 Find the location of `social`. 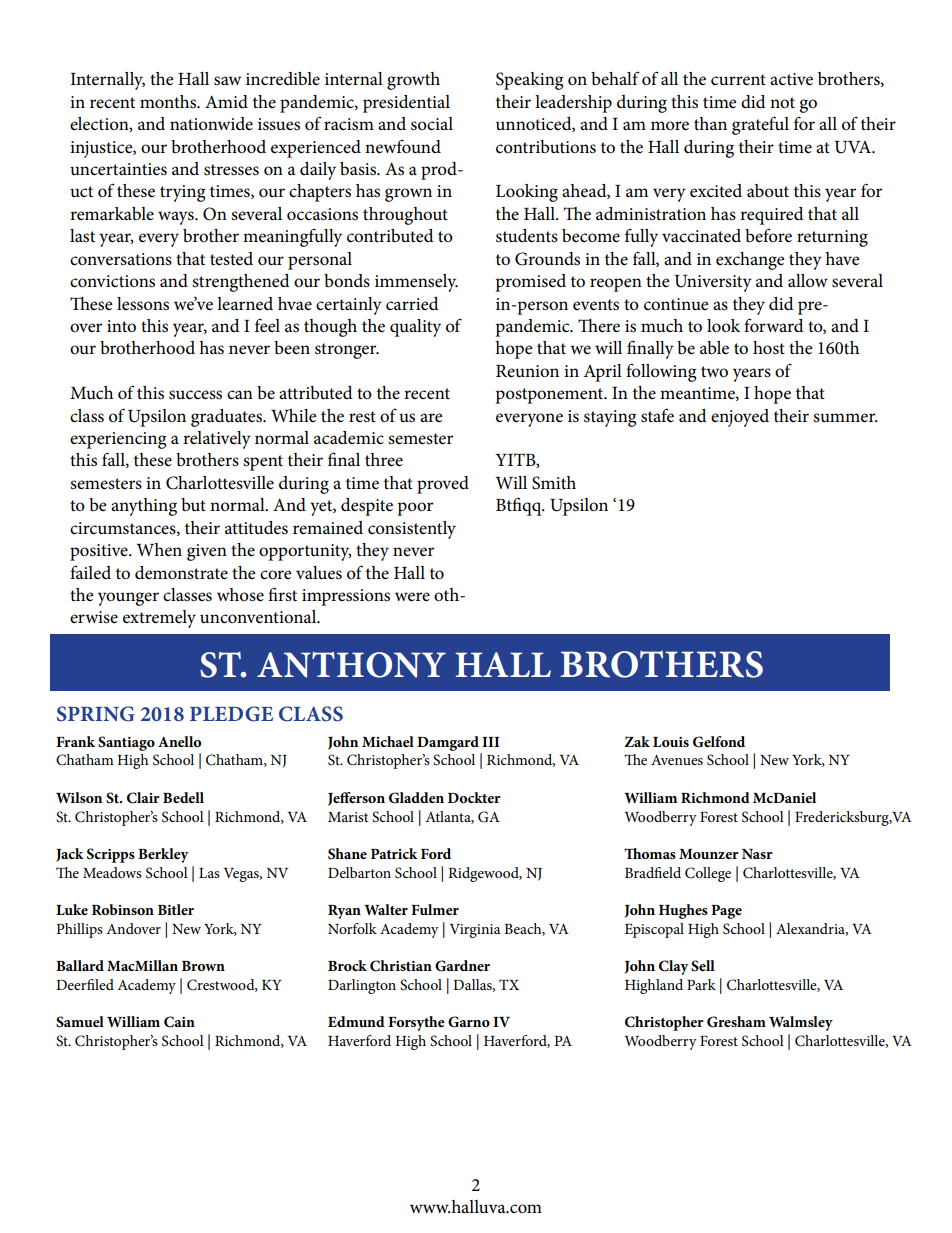

social is located at coordinates (432, 124).
